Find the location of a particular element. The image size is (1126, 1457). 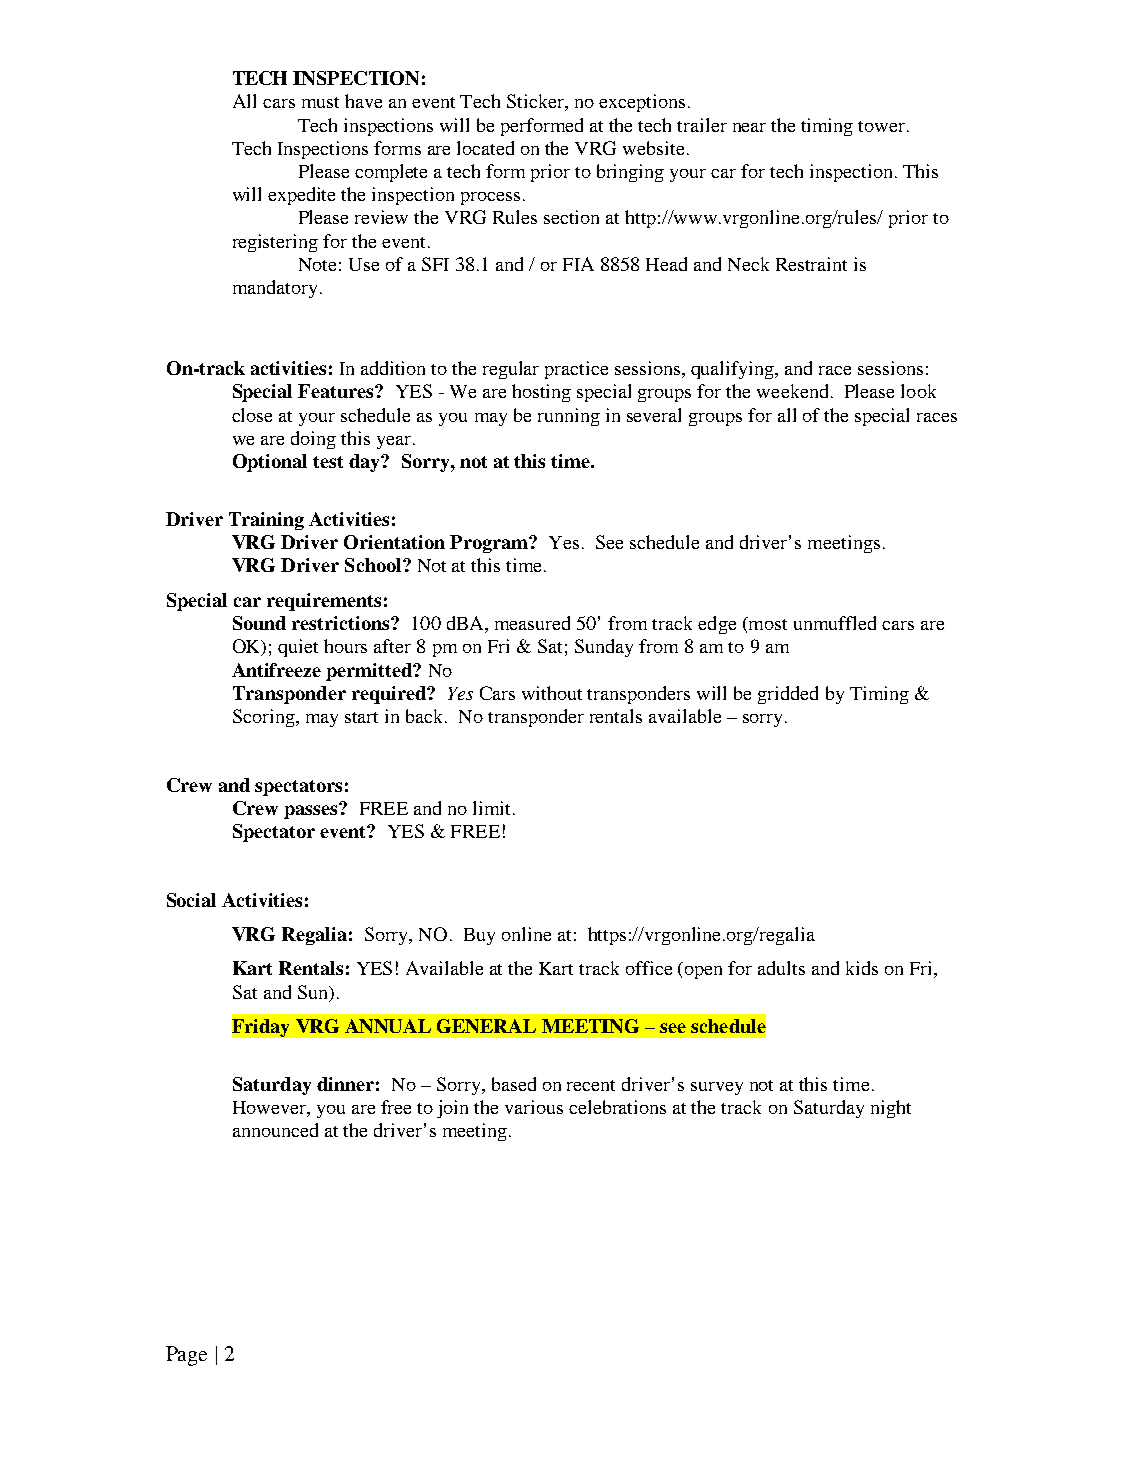

Page is located at coordinates (186, 1356).
